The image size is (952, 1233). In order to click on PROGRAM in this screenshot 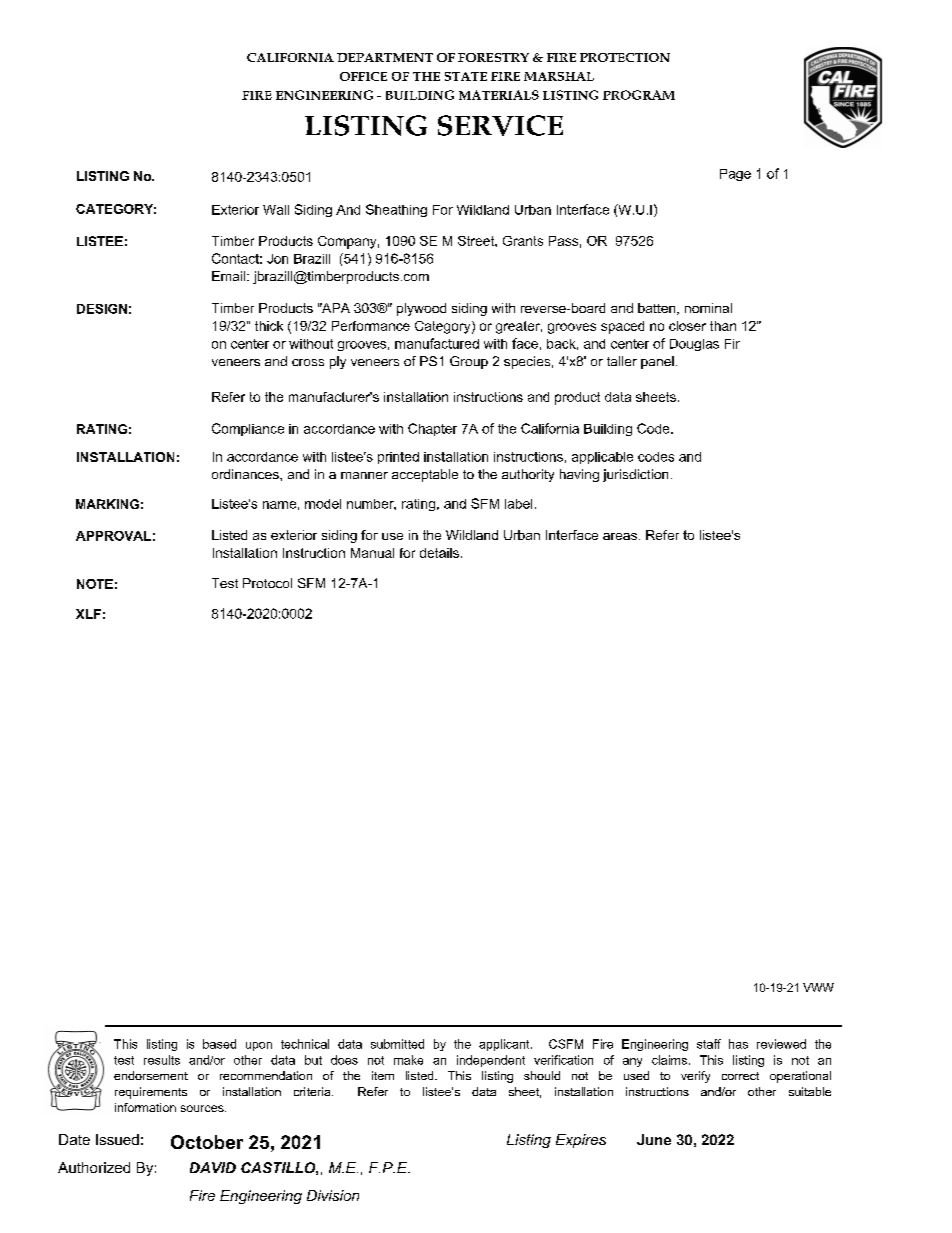, I will do `click(639, 95)`.
